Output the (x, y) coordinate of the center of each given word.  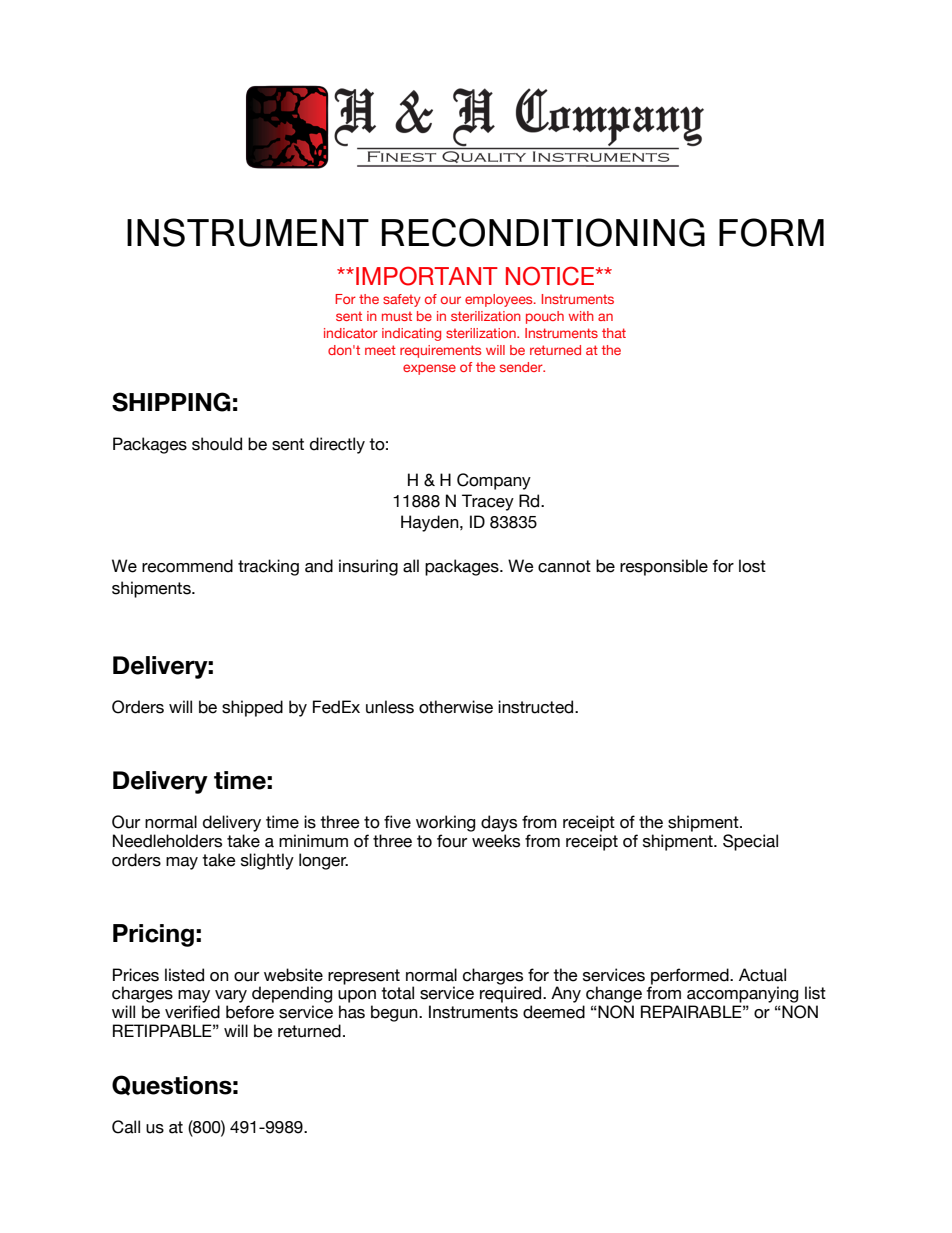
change (615, 996)
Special (750, 842)
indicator (351, 333)
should (217, 444)
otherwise (456, 707)
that (614, 333)
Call (126, 1127)
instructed (537, 707)
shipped (252, 708)
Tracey (488, 502)
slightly (267, 861)
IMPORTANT (427, 276)
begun (395, 1013)
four (452, 841)
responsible (664, 567)
